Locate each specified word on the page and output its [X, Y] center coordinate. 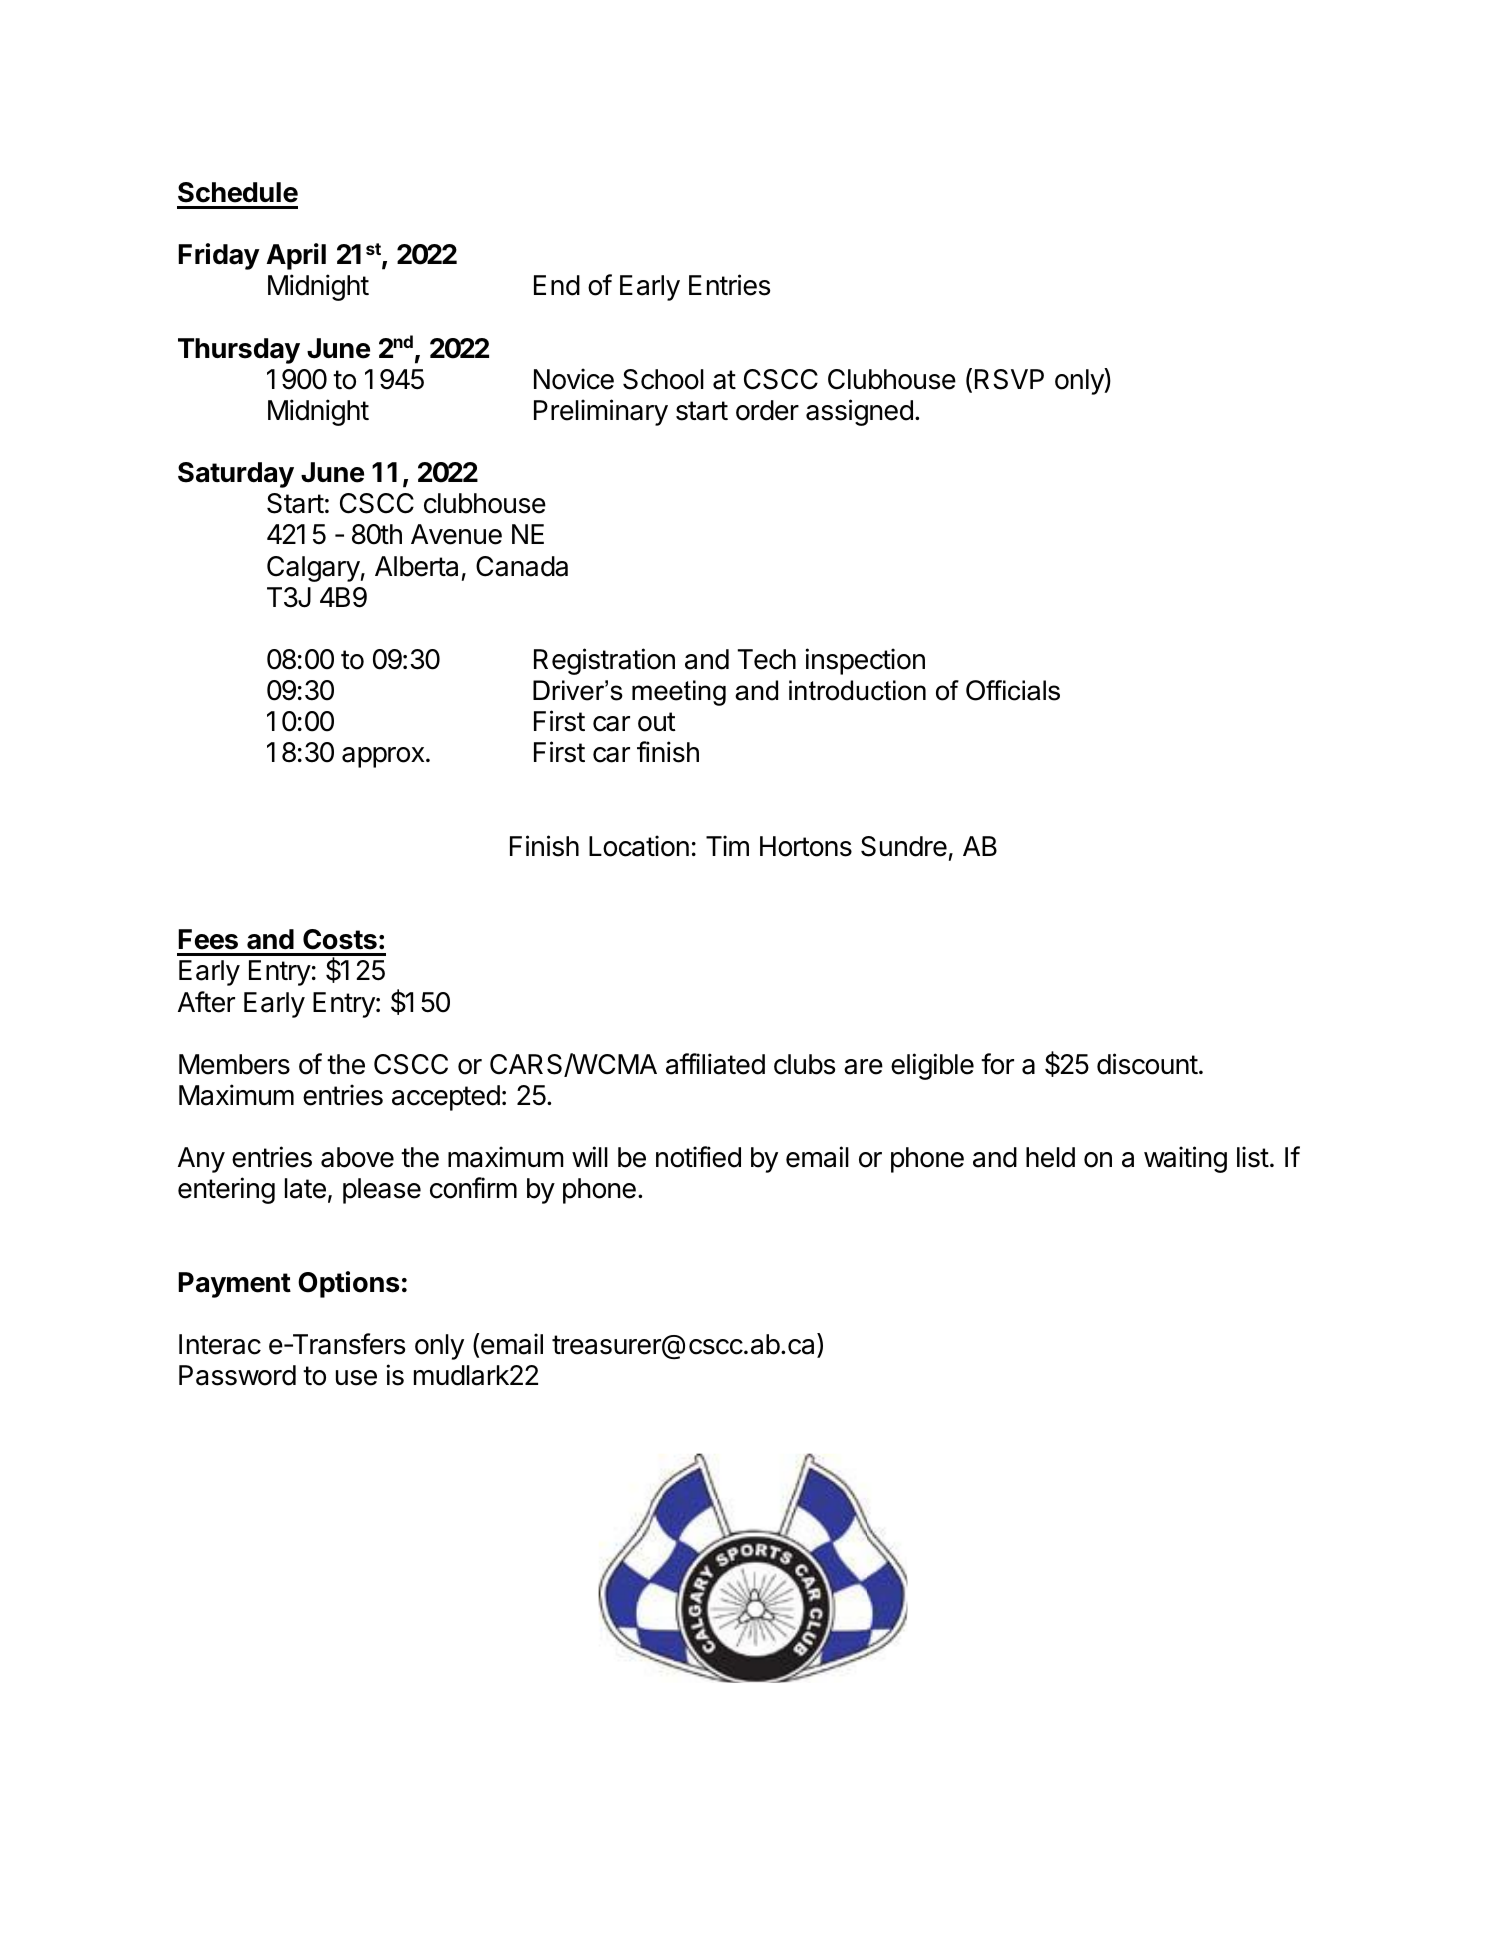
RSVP [1009, 379]
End [557, 285]
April [296, 256]
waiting [1185, 1159]
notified [698, 1157]
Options [348, 1284]
